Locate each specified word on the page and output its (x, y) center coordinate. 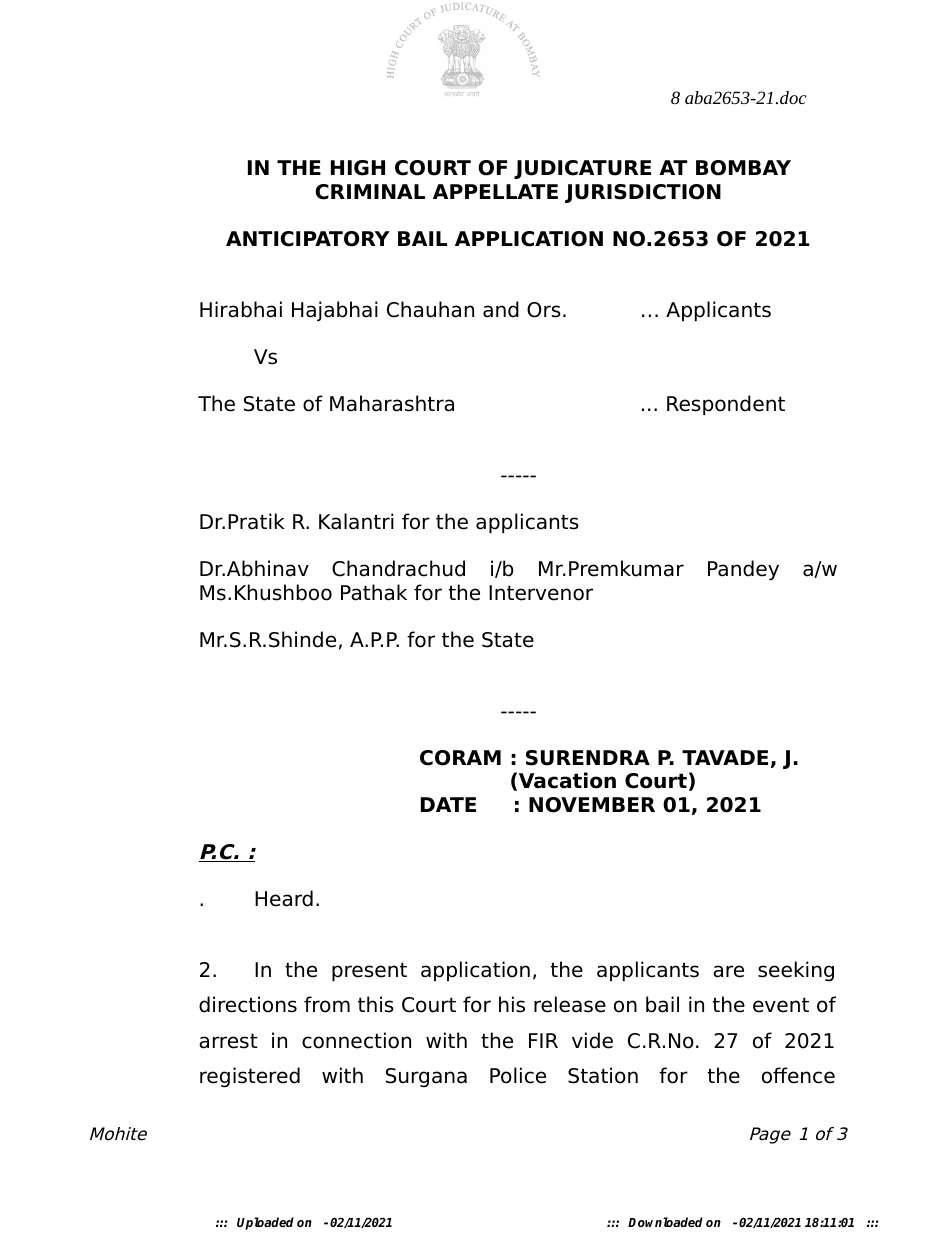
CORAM (460, 758)
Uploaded (265, 1223)
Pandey (743, 570)
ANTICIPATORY (308, 239)
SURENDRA (588, 758)
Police (518, 1075)
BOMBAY (743, 168)
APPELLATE (495, 191)
